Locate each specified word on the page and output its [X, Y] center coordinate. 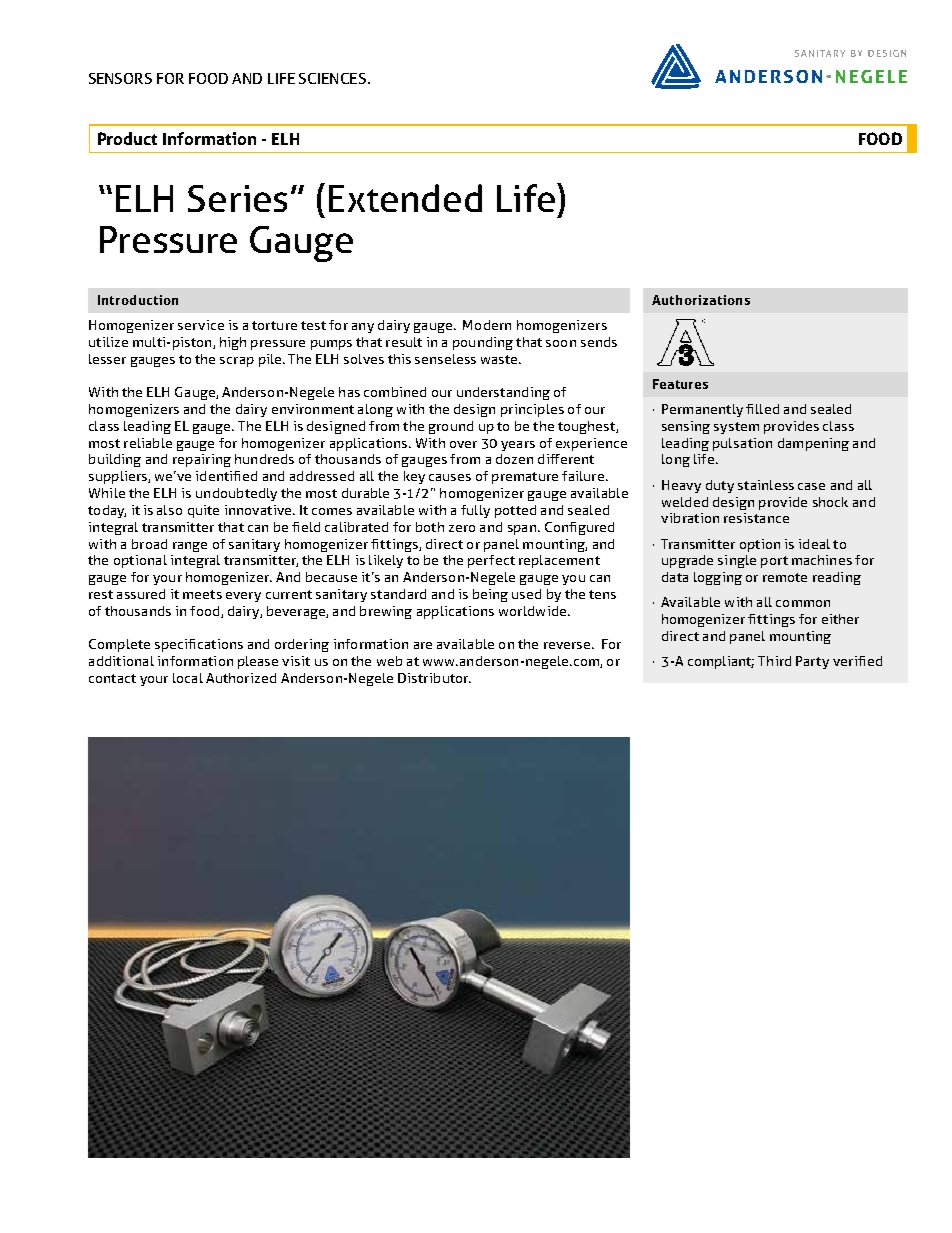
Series [237, 198]
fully [475, 511]
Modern [487, 325]
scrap [237, 362]
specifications [199, 645]
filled [762, 409]
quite [203, 511]
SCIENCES [334, 78]
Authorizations [701, 300]
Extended [405, 198]
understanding [503, 393]
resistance [756, 518]
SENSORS [120, 78]
